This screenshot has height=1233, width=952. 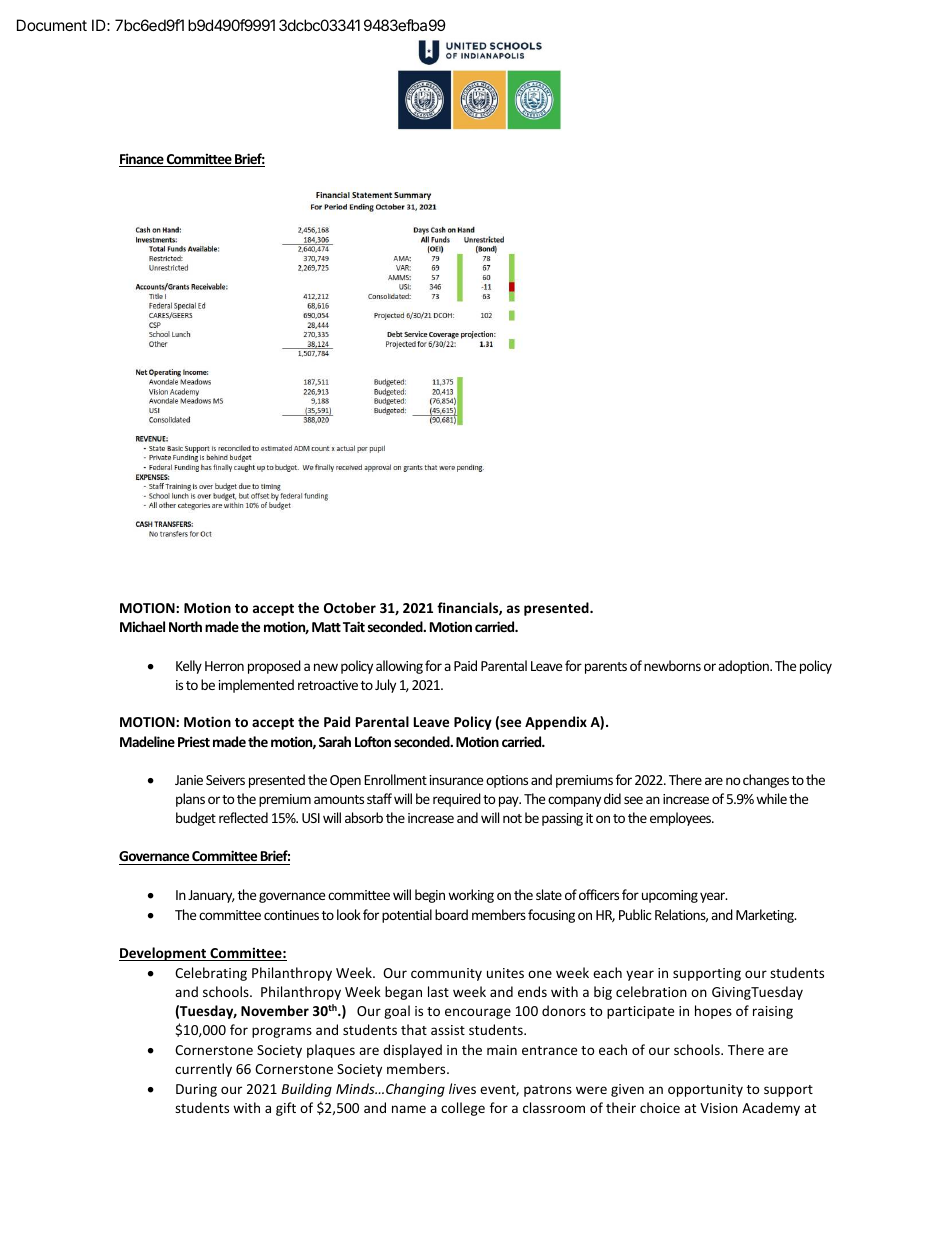 What do you see at coordinates (350, 607) in the screenshot?
I see `October` at bounding box center [350, 607].
